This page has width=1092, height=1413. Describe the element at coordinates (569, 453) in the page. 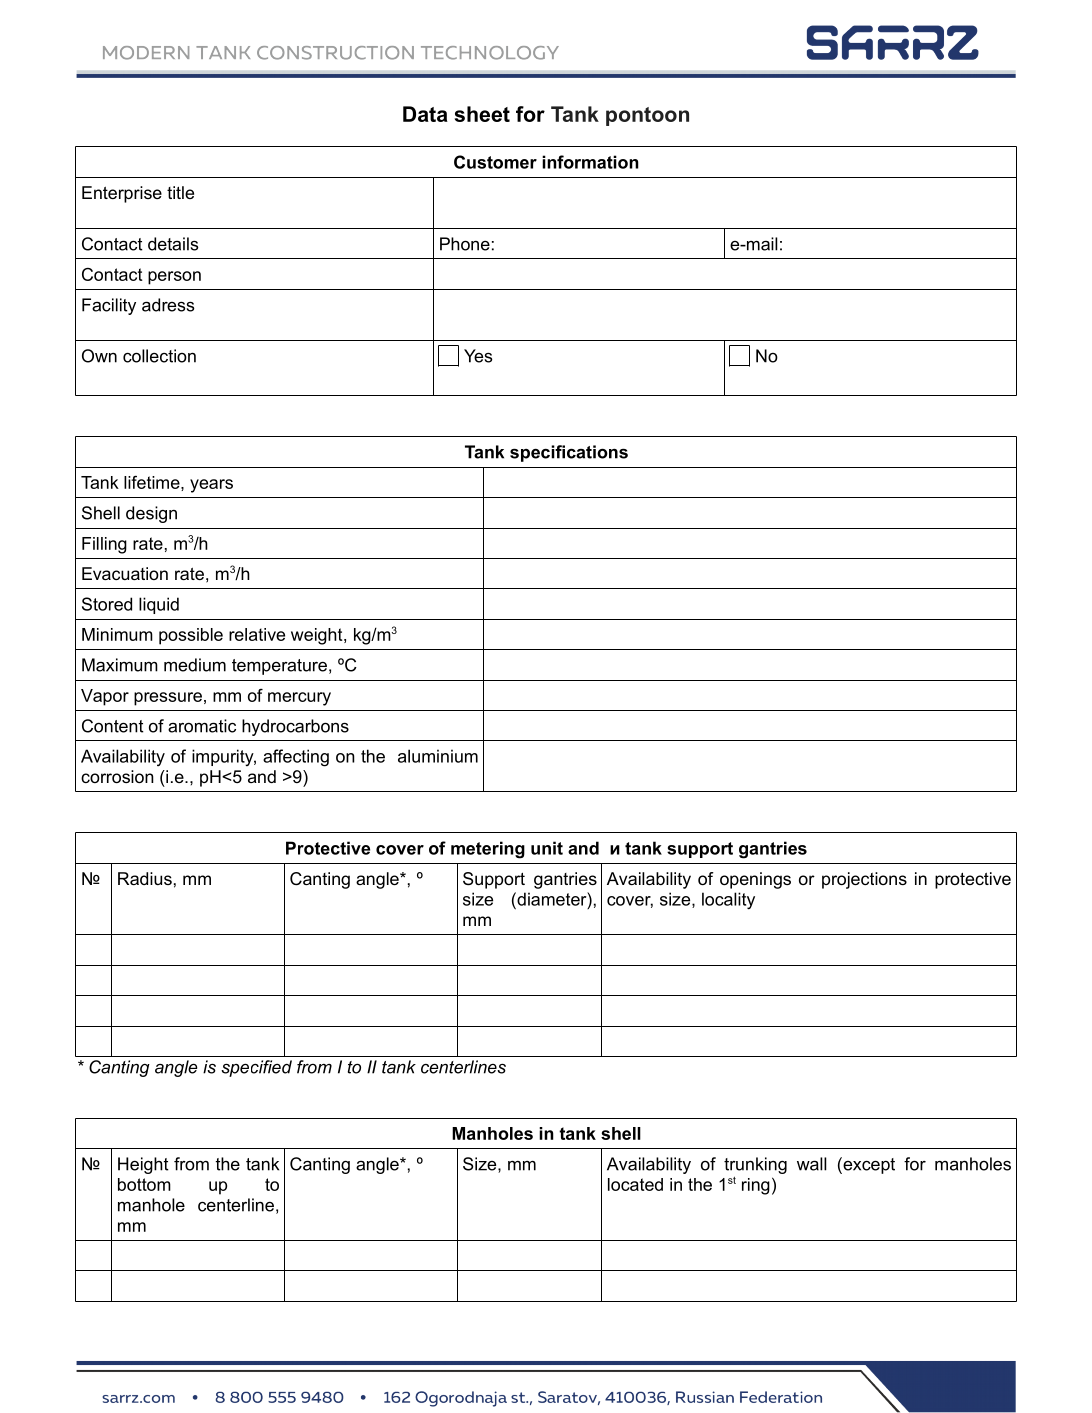

I see `specifications` at that location.
